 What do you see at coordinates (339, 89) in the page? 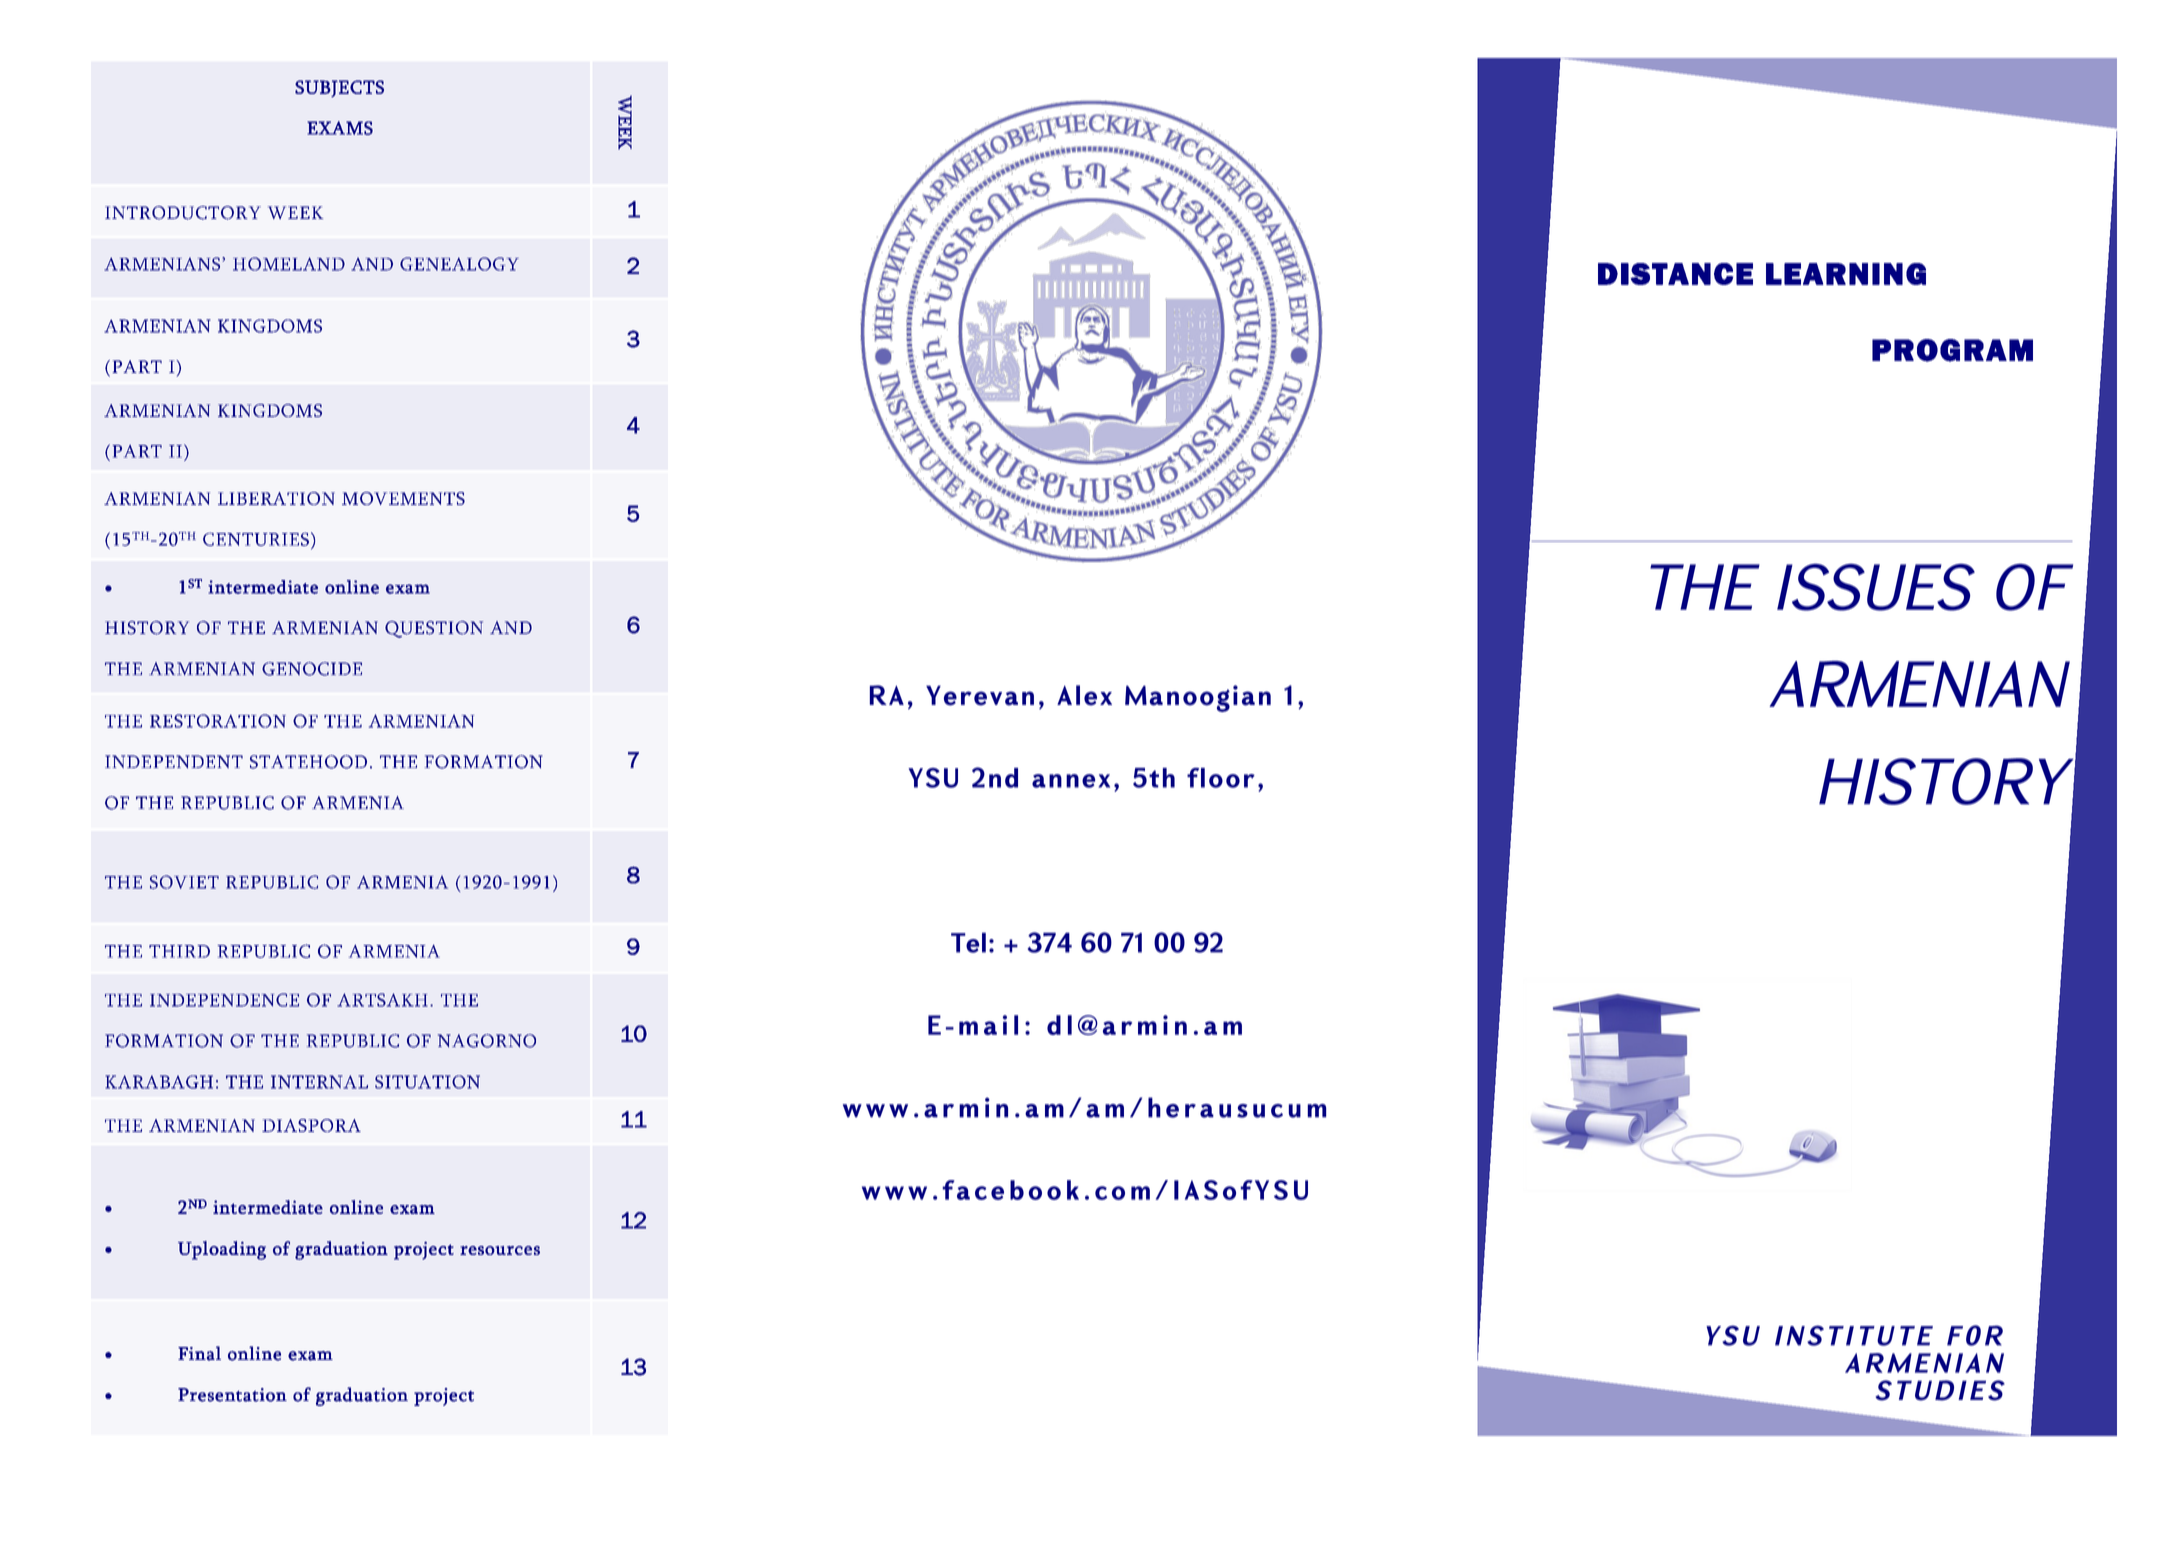
I see `SUBJECTS` at bounding box center [339, 89].
